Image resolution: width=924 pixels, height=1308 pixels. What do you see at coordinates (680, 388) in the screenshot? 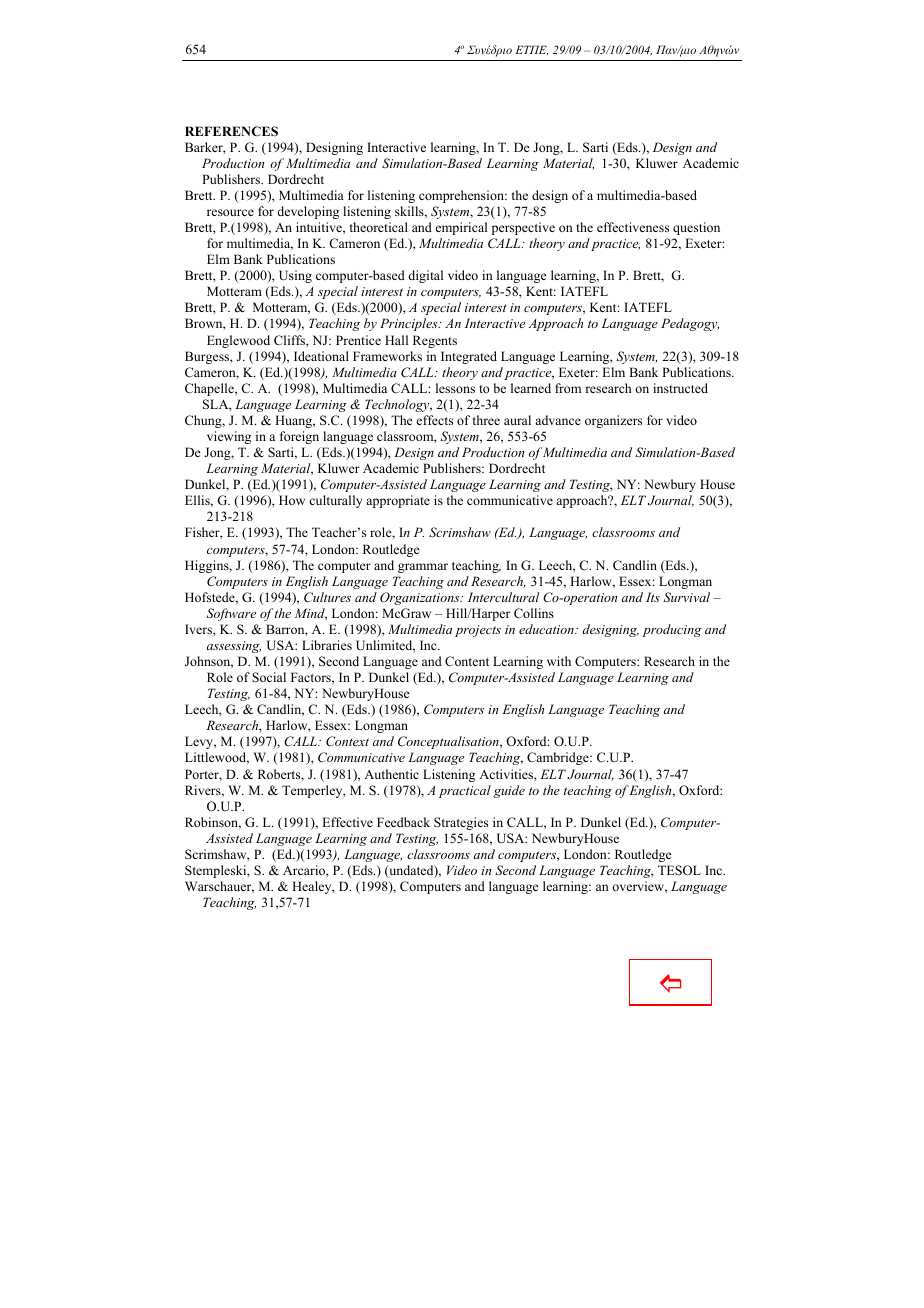
I see `instructed` at bounding box center [680, 388].
